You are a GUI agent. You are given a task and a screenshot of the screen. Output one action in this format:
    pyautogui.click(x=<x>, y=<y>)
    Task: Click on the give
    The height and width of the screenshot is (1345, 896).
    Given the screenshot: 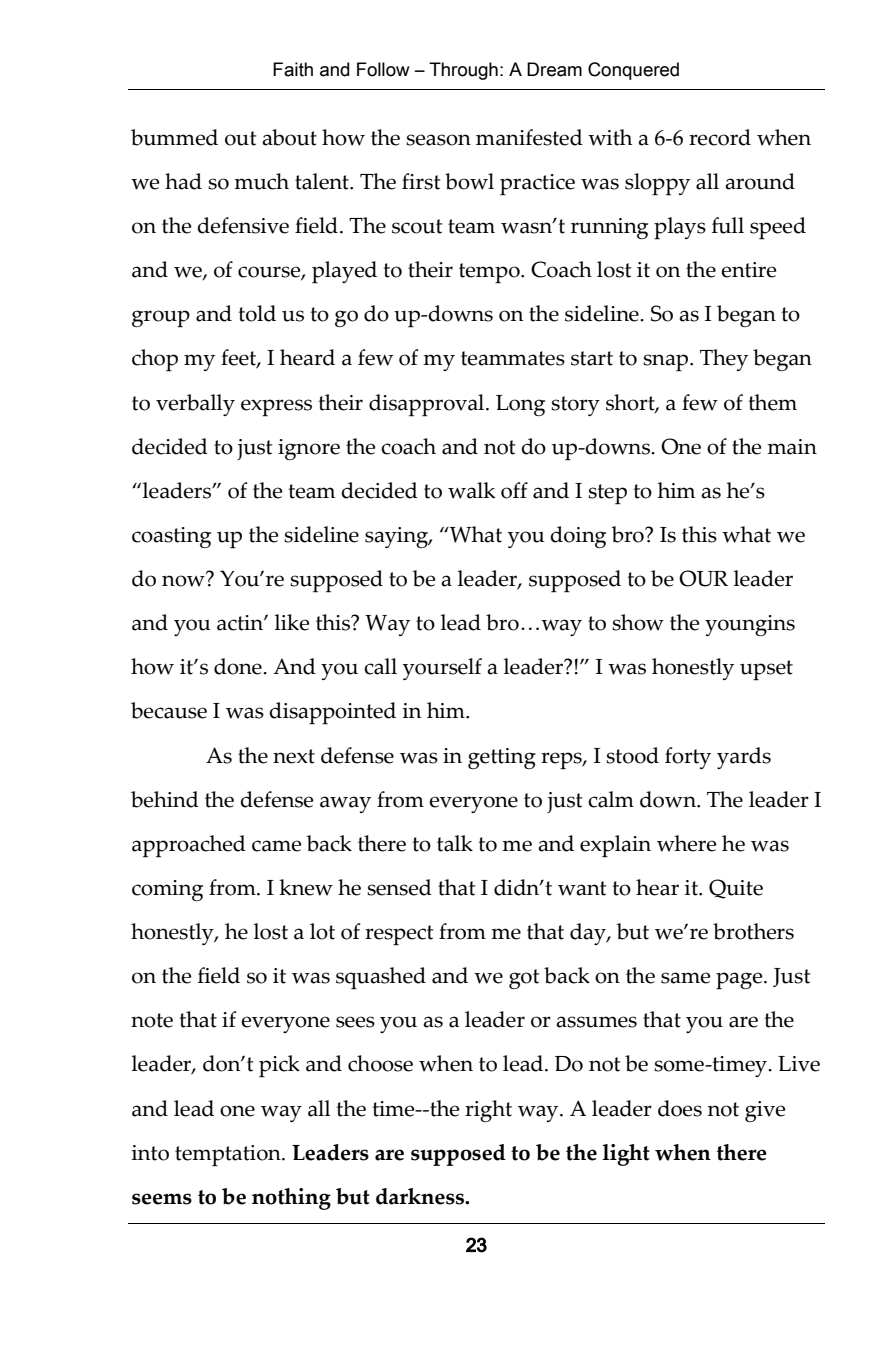 What is the action you would take?
    pyautogui.click(x=765, y=1111)
